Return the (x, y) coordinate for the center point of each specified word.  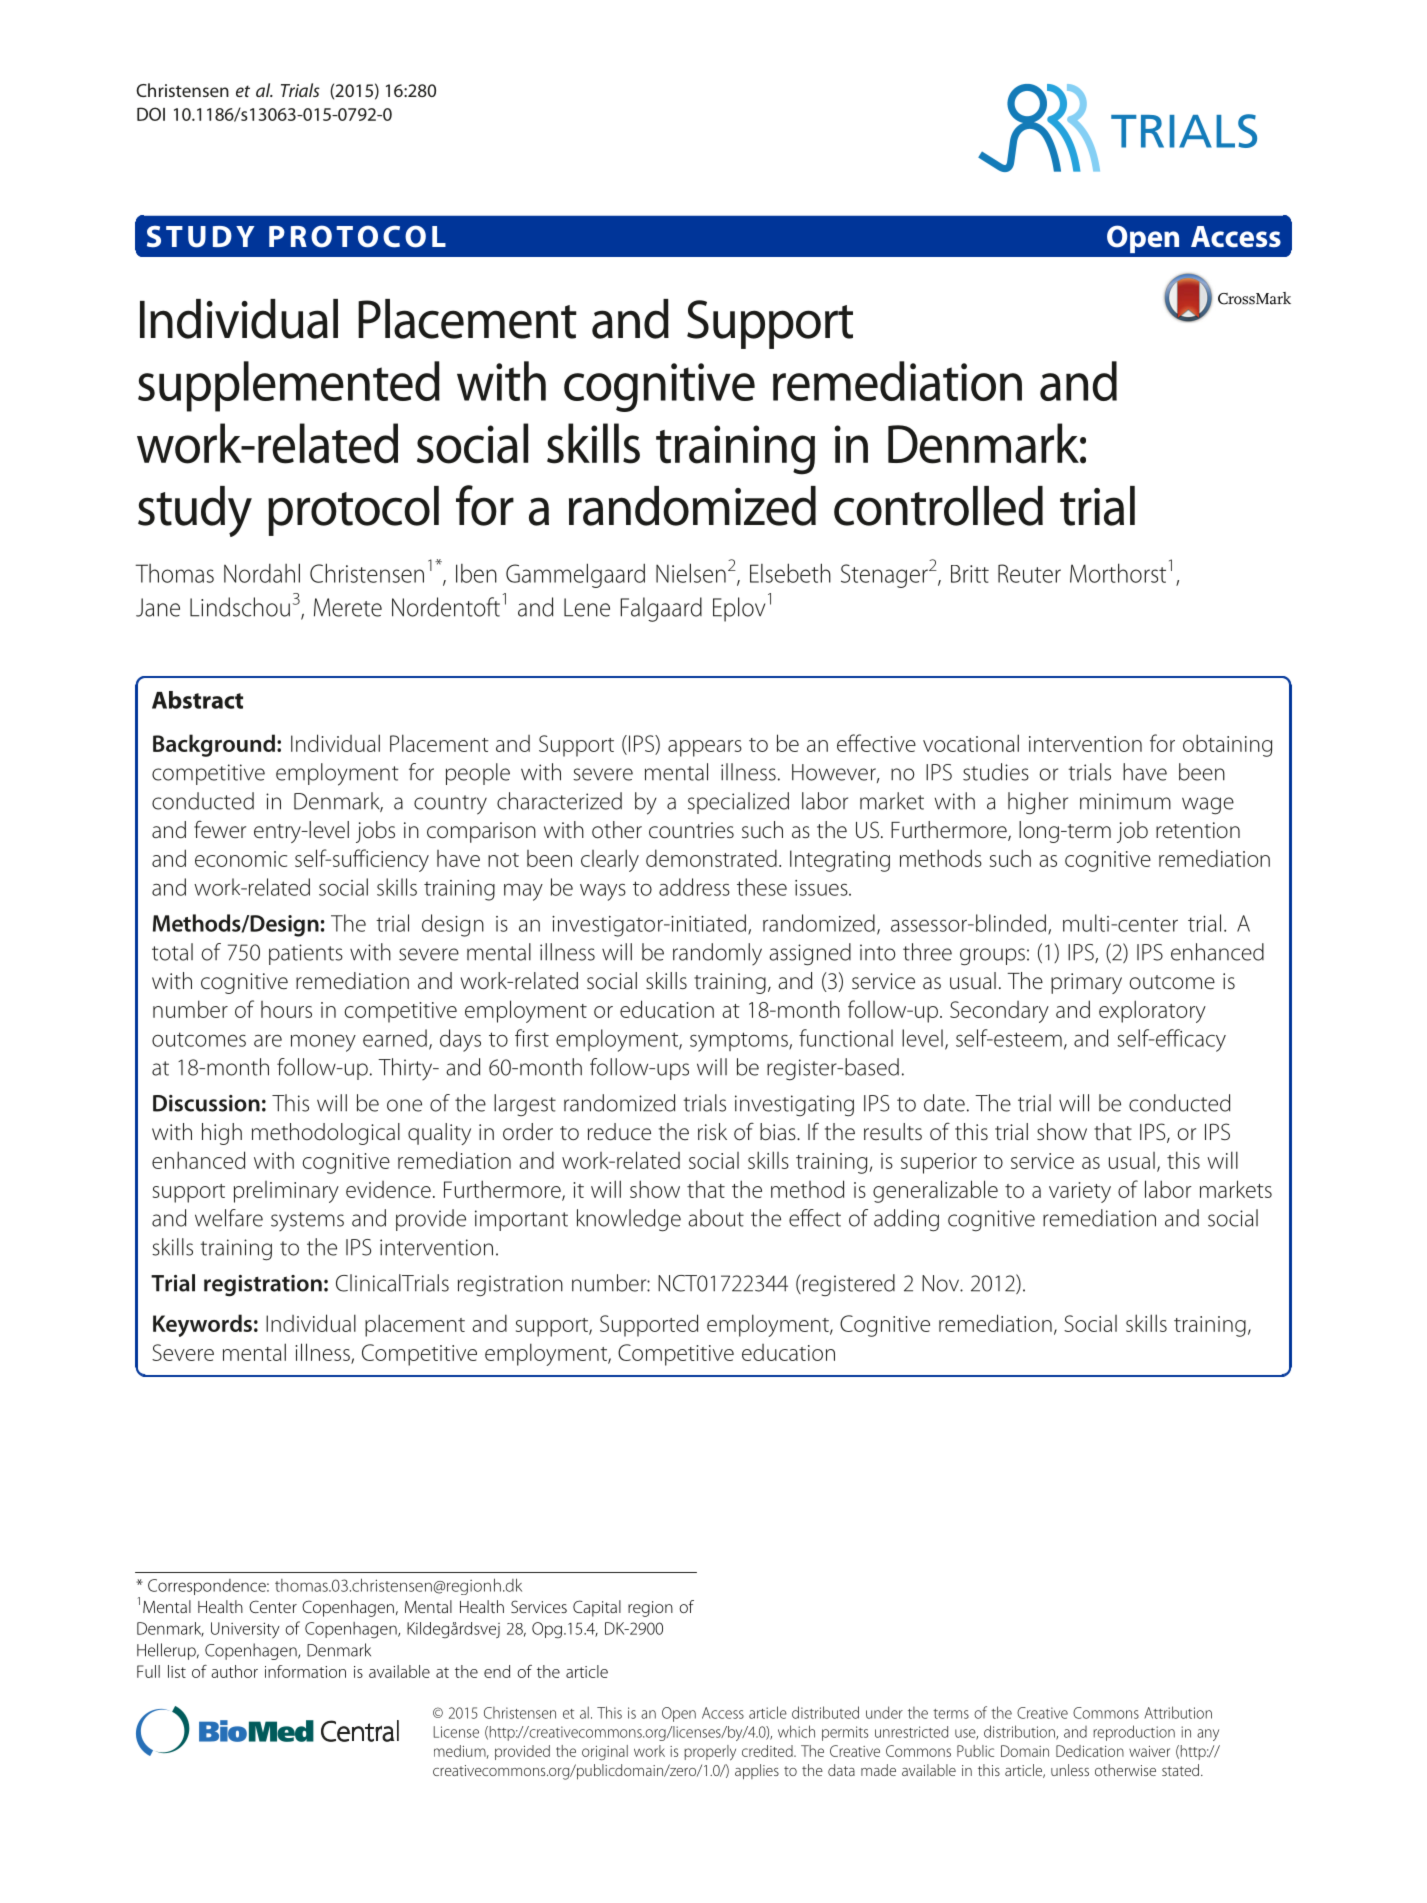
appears (705, 748)
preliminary (286, 1192)
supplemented (289, 386)
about (716, 1218)
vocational (971, 743)
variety (1080, 1192)
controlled (938, 506)
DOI (151, 114)
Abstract (197, 700)
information (305, 1671)
